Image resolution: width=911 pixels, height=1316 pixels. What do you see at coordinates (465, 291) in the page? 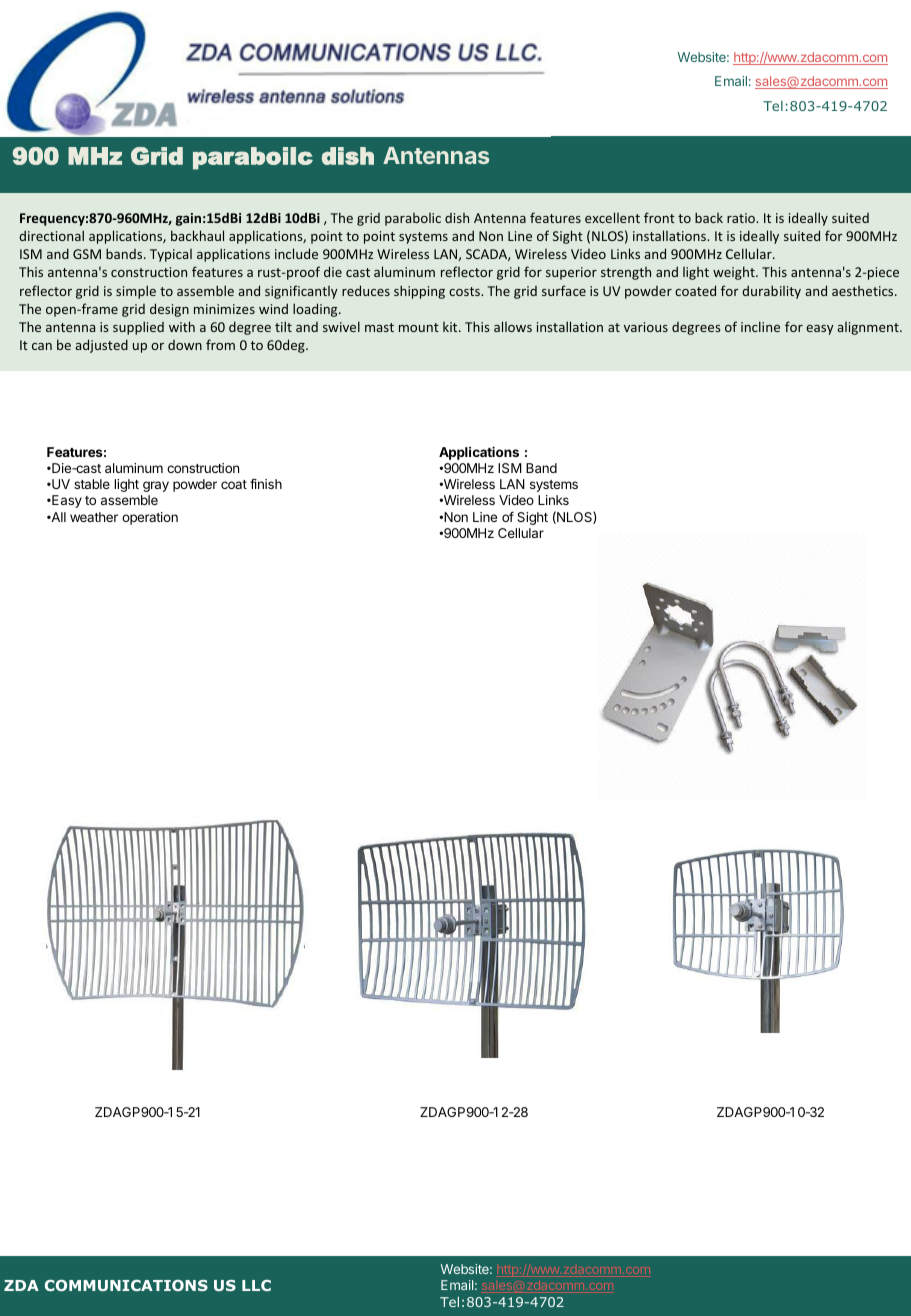
I see `costs` at bounding box center [465, 291].
